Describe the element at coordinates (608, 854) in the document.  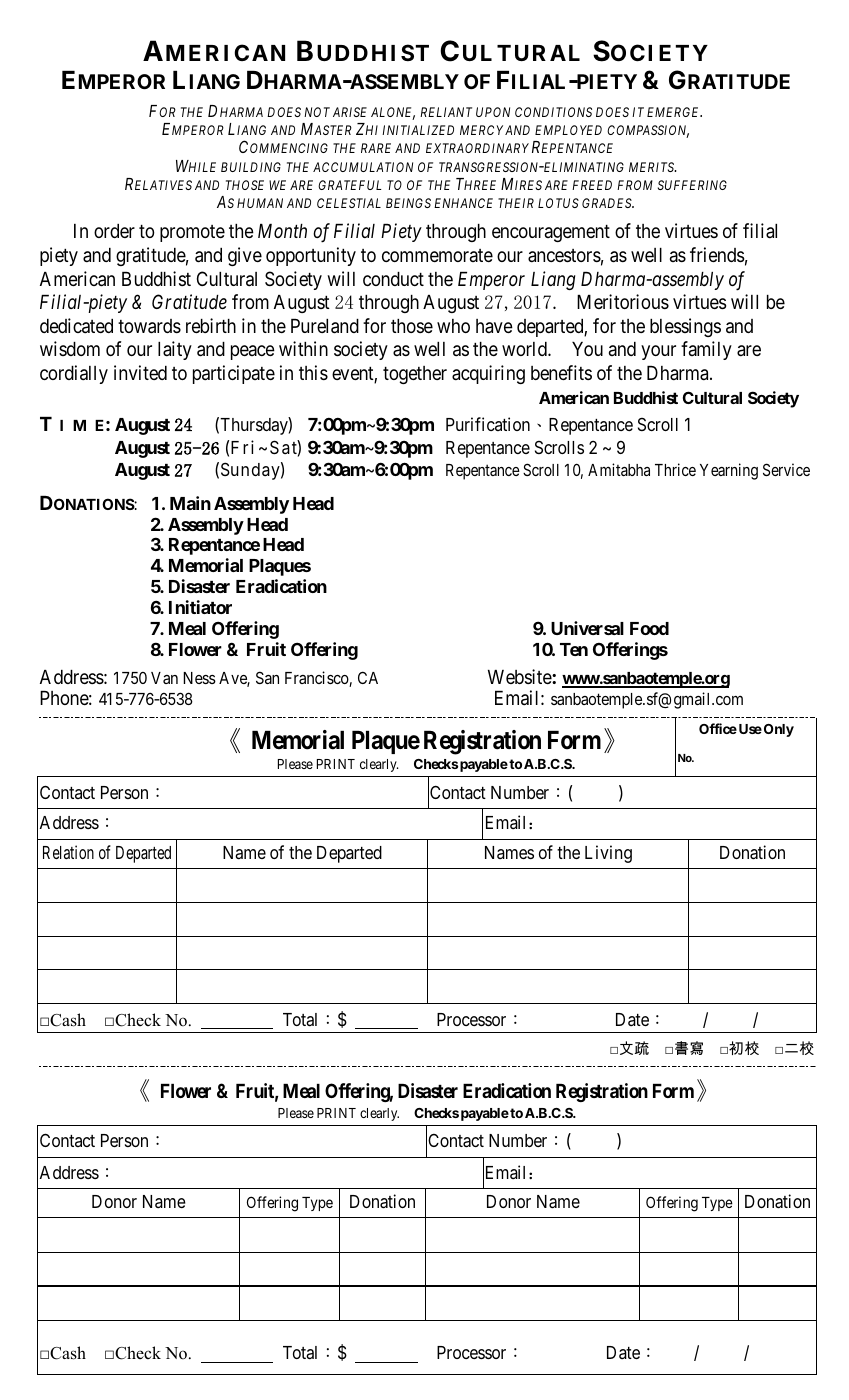
I see `Living` at that location.
